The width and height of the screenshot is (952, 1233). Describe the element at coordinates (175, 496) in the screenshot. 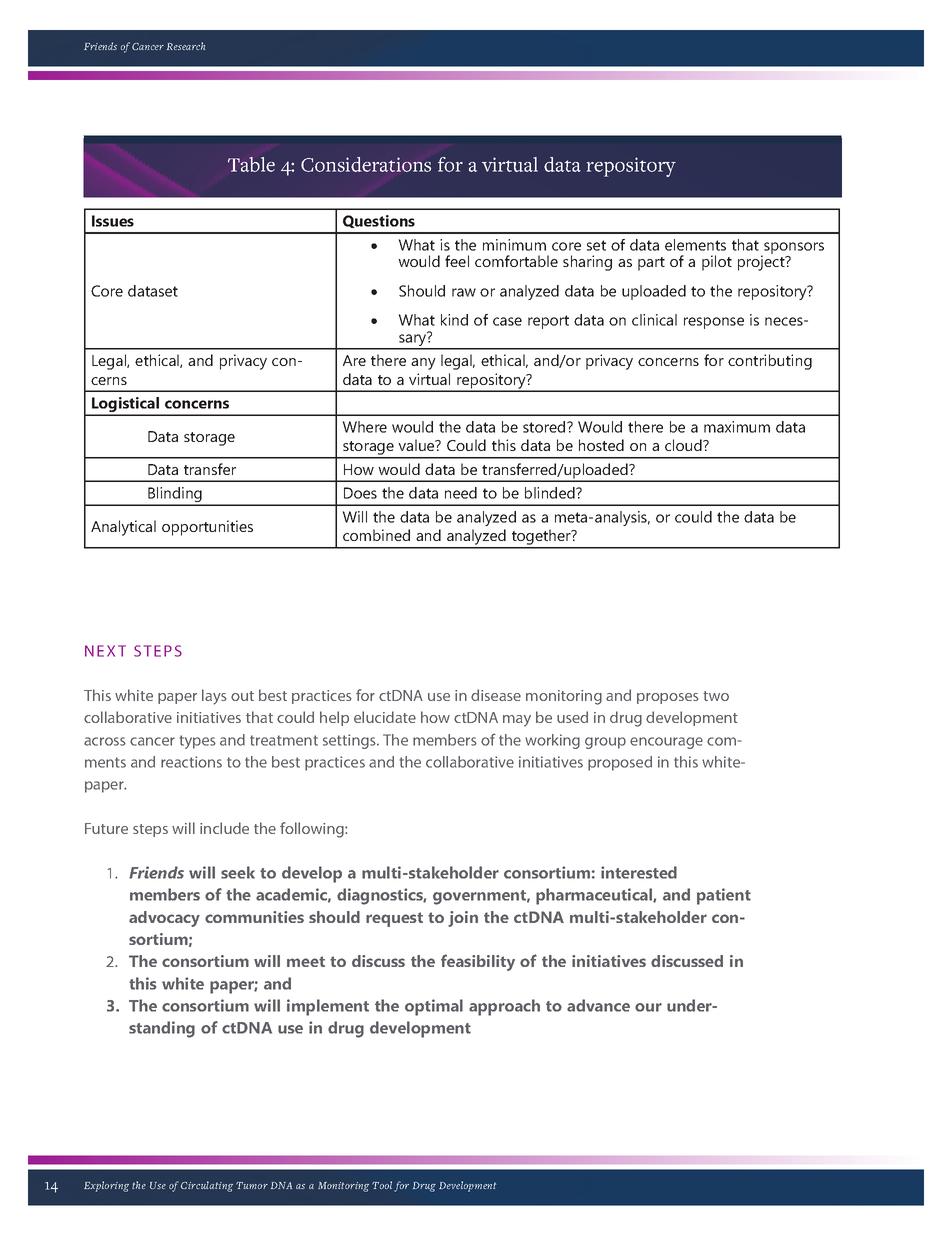

I see `Blinding` at that location.
